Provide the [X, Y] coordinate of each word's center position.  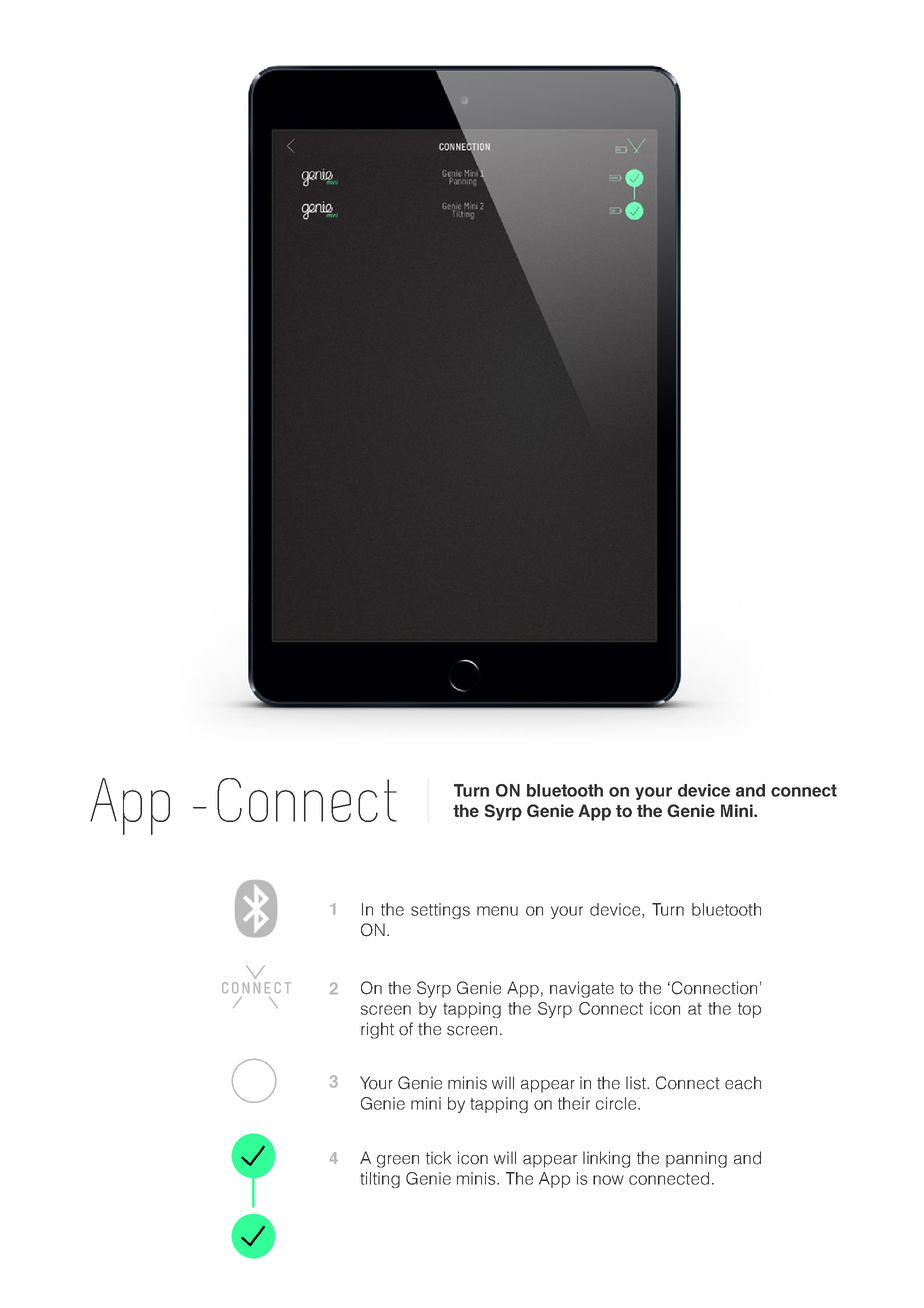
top [749, 1010]
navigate [582, 989]
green [398, 1161]
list [637, 1083]
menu [497, 911]
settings [440, 911]
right [377, 1030]
